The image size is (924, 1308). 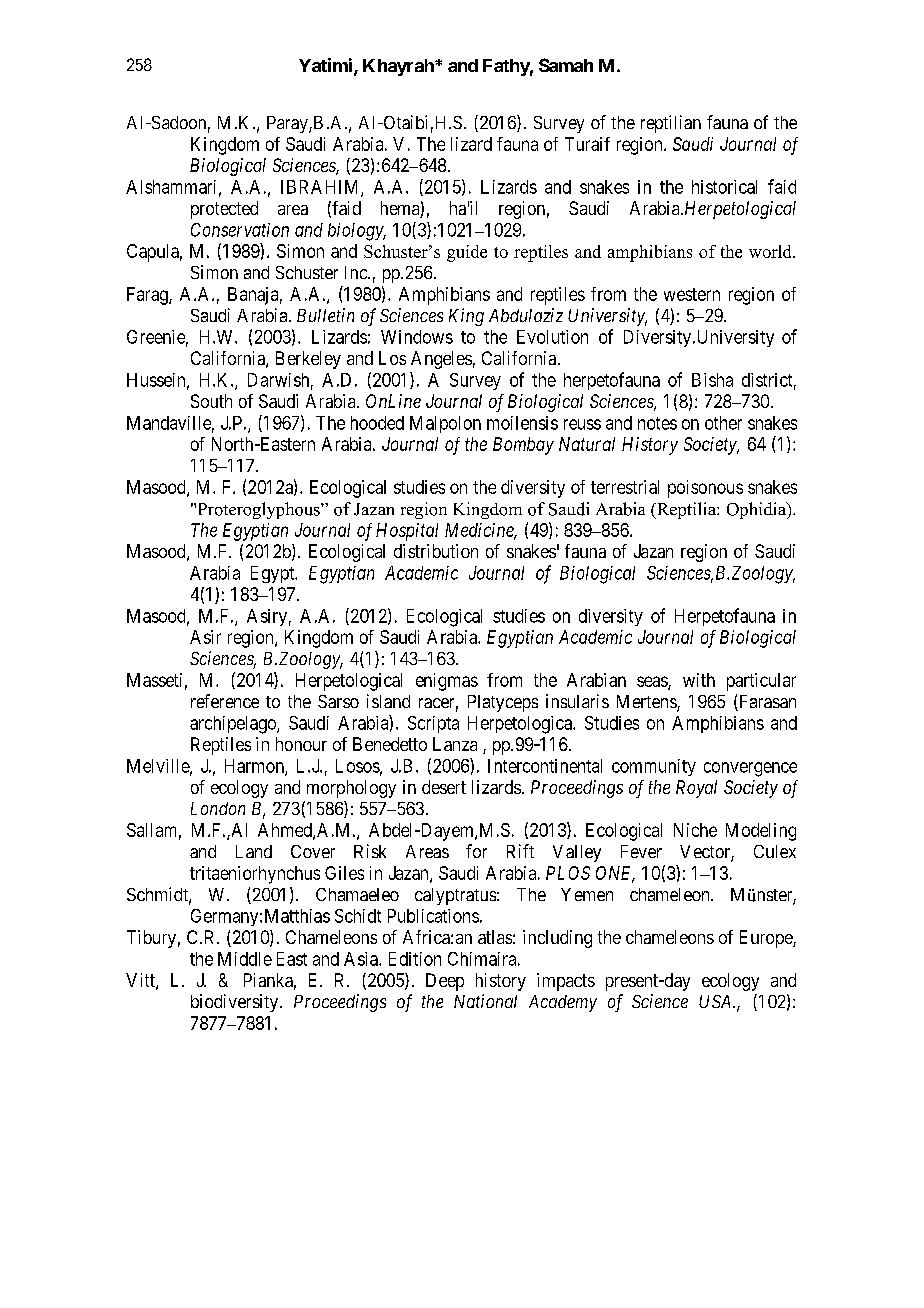 I want to click on with, so click(x=699, y=680).
